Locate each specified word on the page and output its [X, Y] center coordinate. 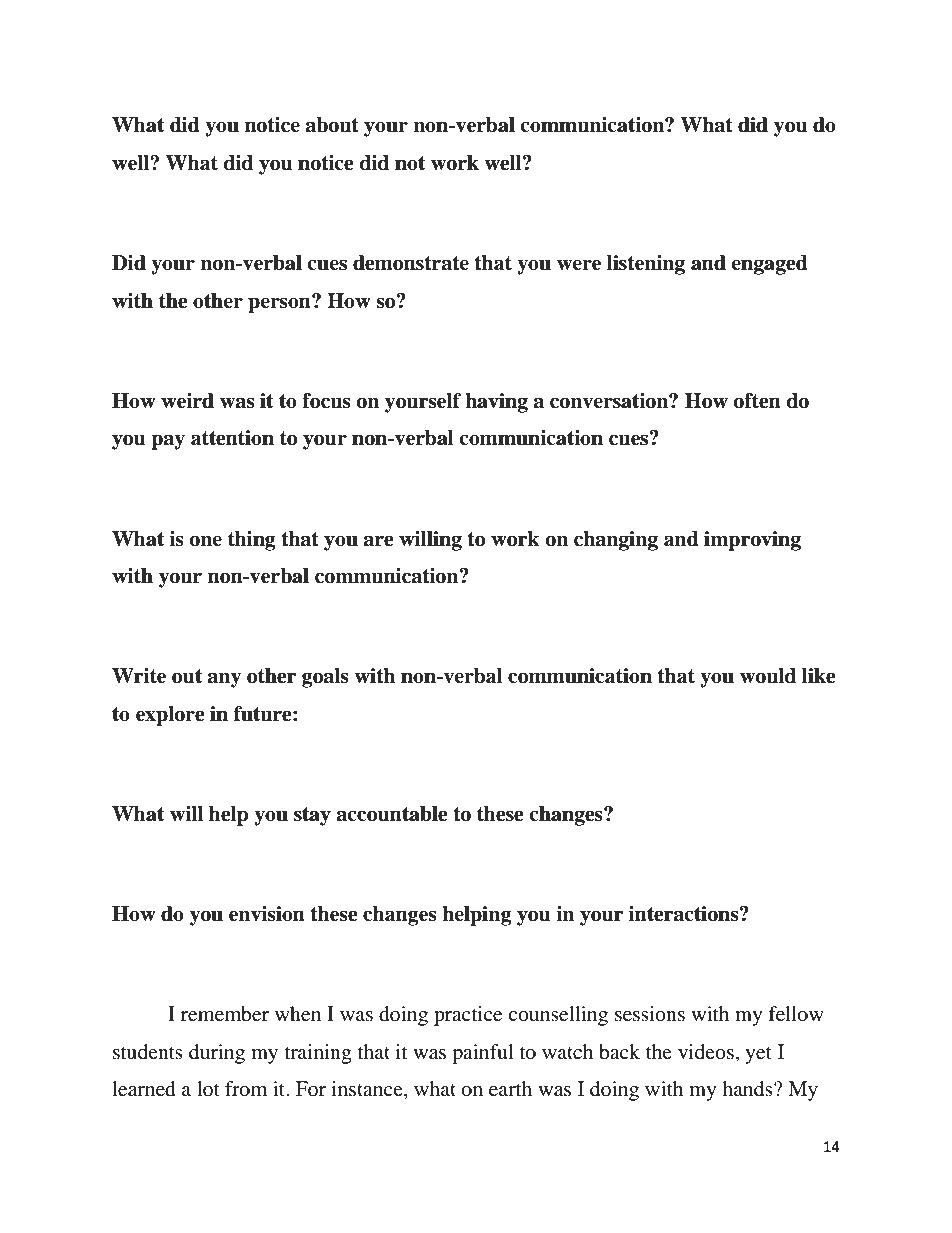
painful [482, 1054]
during [217, 1054]
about [332, 125]
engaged [769, 265]
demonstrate [411, 263]
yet [758, 1055]
